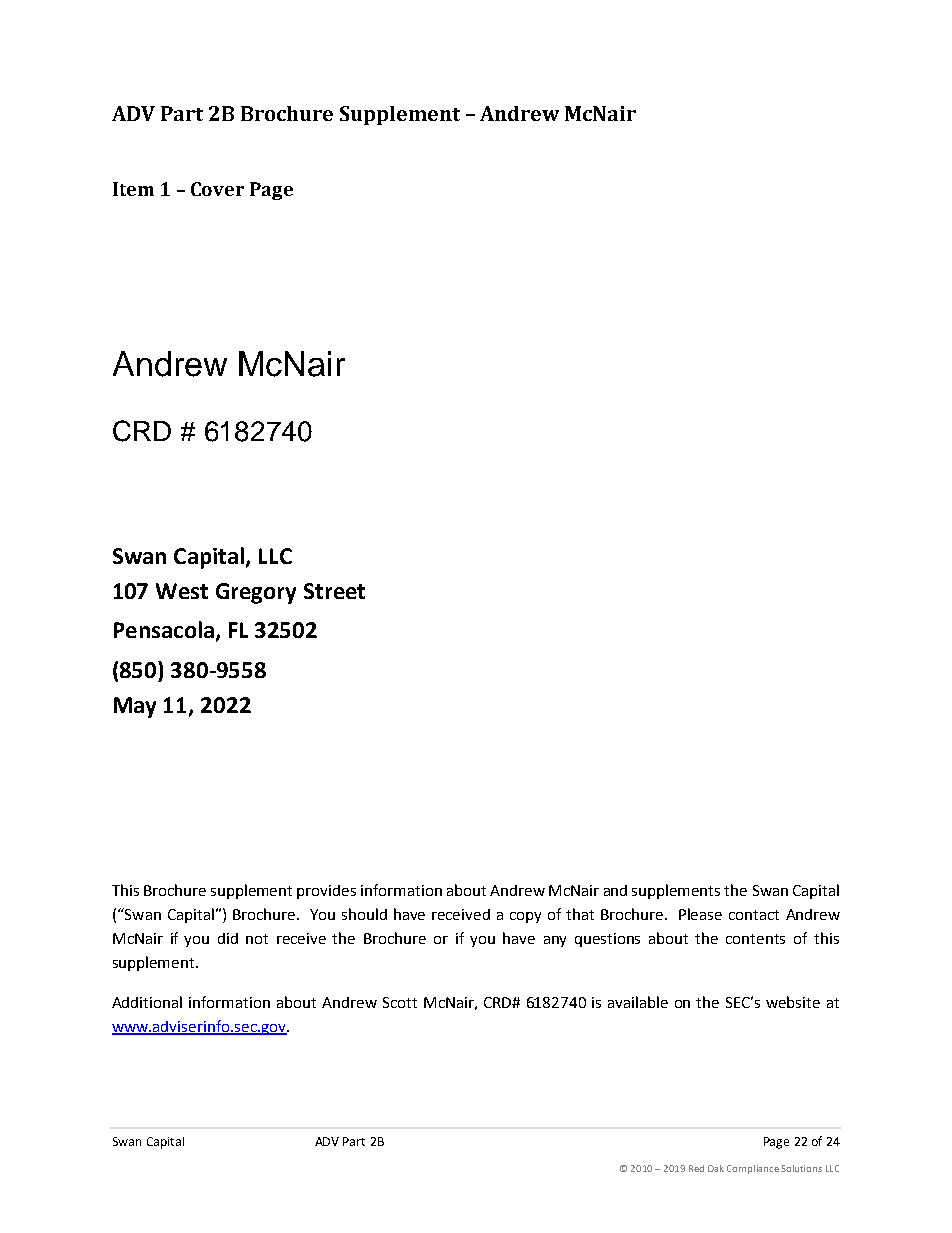 Image resolution: width=952 pixels, height=1233 pixels. Describe the element at coordinates (182, 591) in the screenshot. I see `West` at that location.
